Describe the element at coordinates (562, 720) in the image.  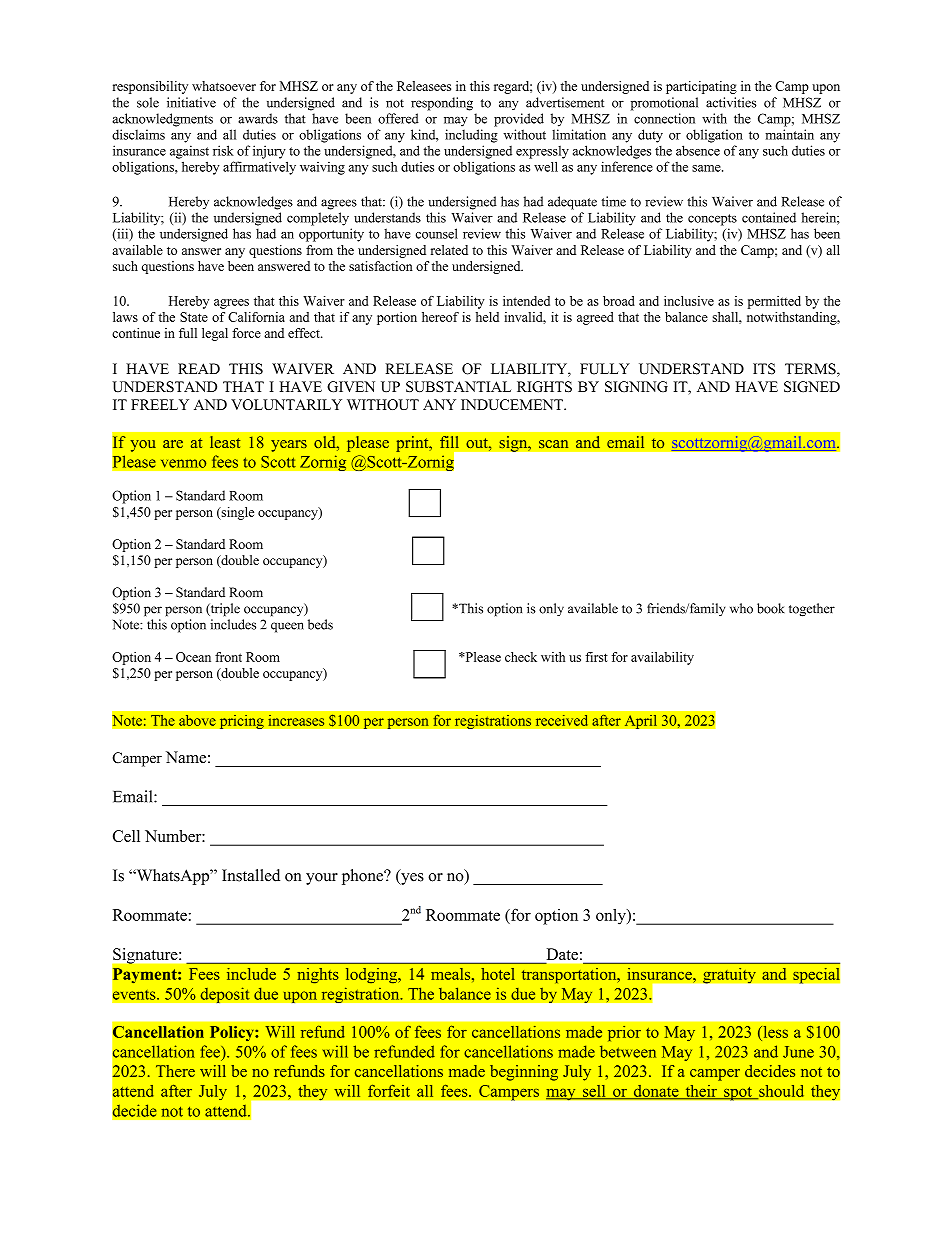
I see `received` at that location.
